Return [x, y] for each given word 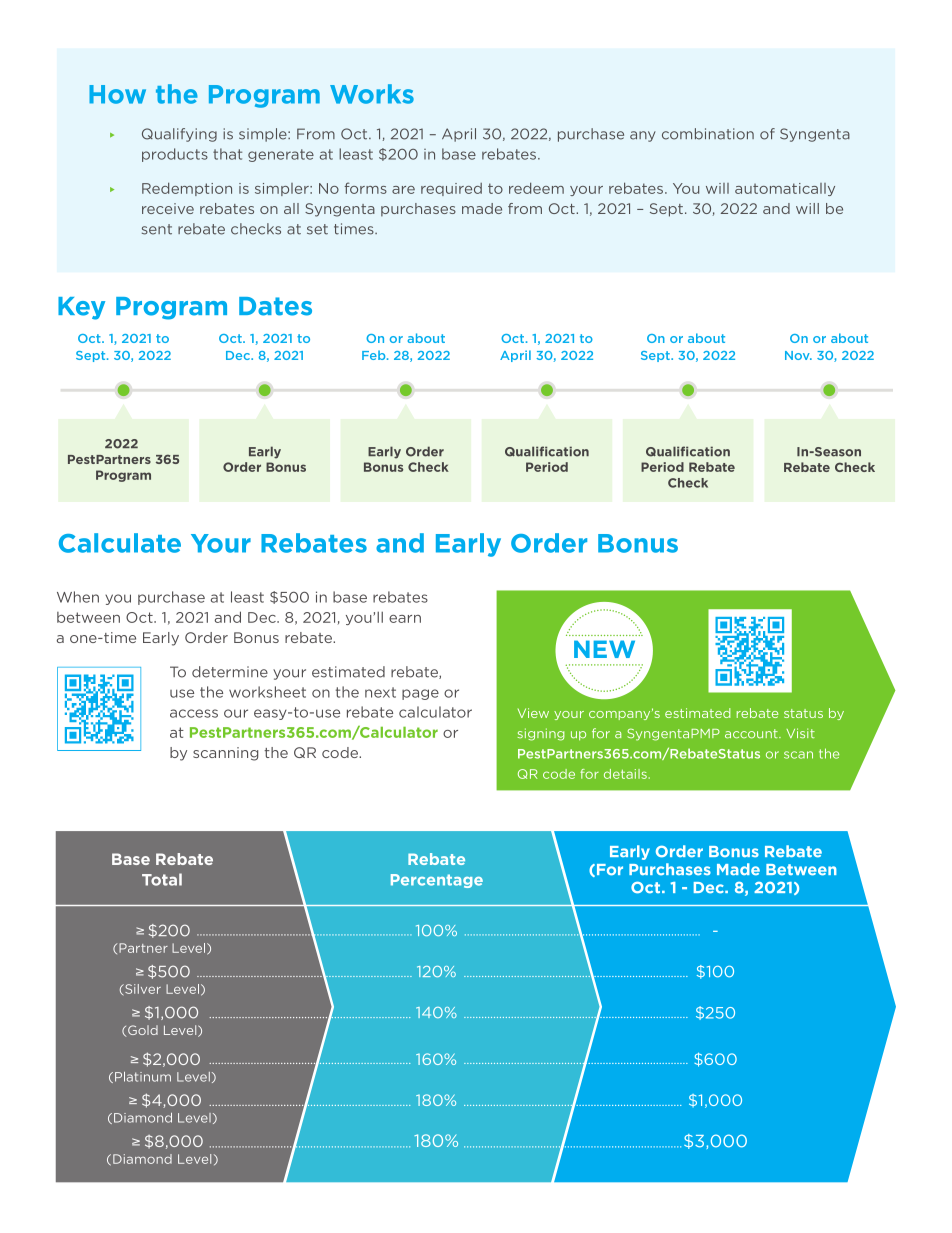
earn [405, 619]
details [625, 774]
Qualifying [179, 135]
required [451, 189]
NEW [604, 649]
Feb [375, 355]
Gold [143, 1030]
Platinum [143, 1077]
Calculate [120, 543]
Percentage [437, 881]
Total [162, 879]
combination [708, 134]
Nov [798, 355]
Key [81, 308]
